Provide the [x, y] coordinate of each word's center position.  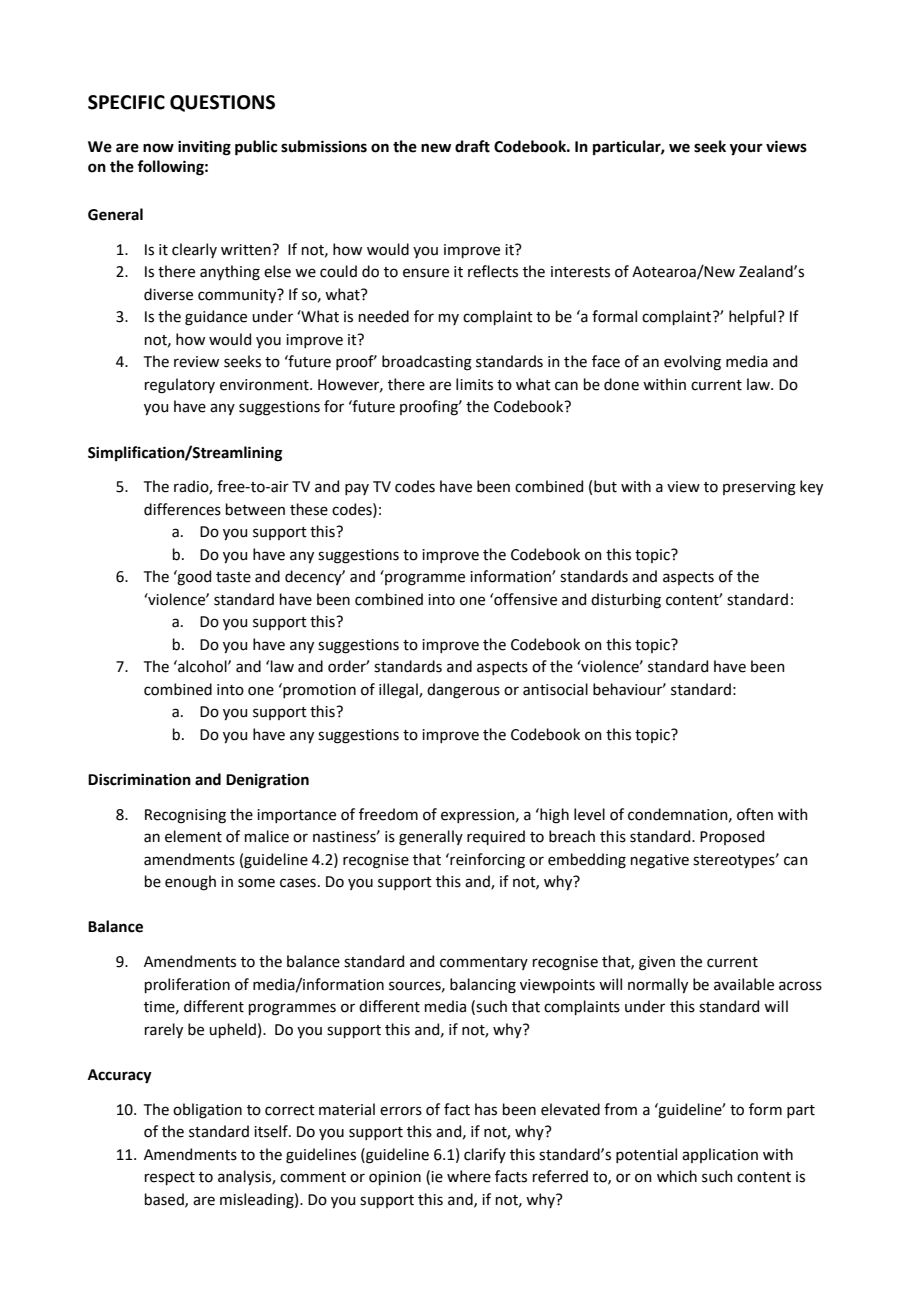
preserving [759, 488]
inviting [204, 148]
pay [357, 489]
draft [472, 146]
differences [182, 509]
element [193, 836]
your [746, 149]
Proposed [732, 837]
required [496, 837]
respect [170, 1178]
